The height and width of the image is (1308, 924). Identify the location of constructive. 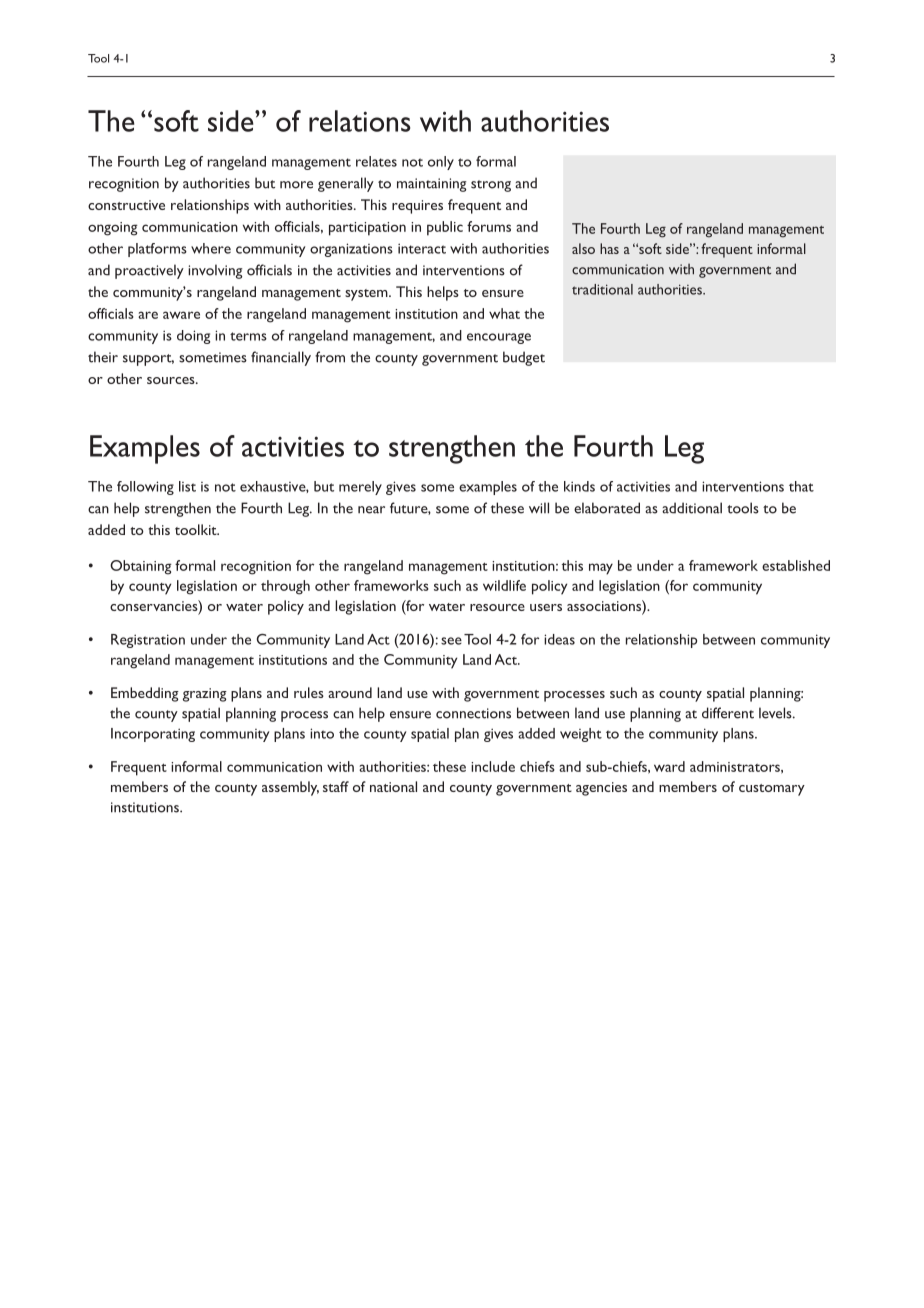
(126, 205).
